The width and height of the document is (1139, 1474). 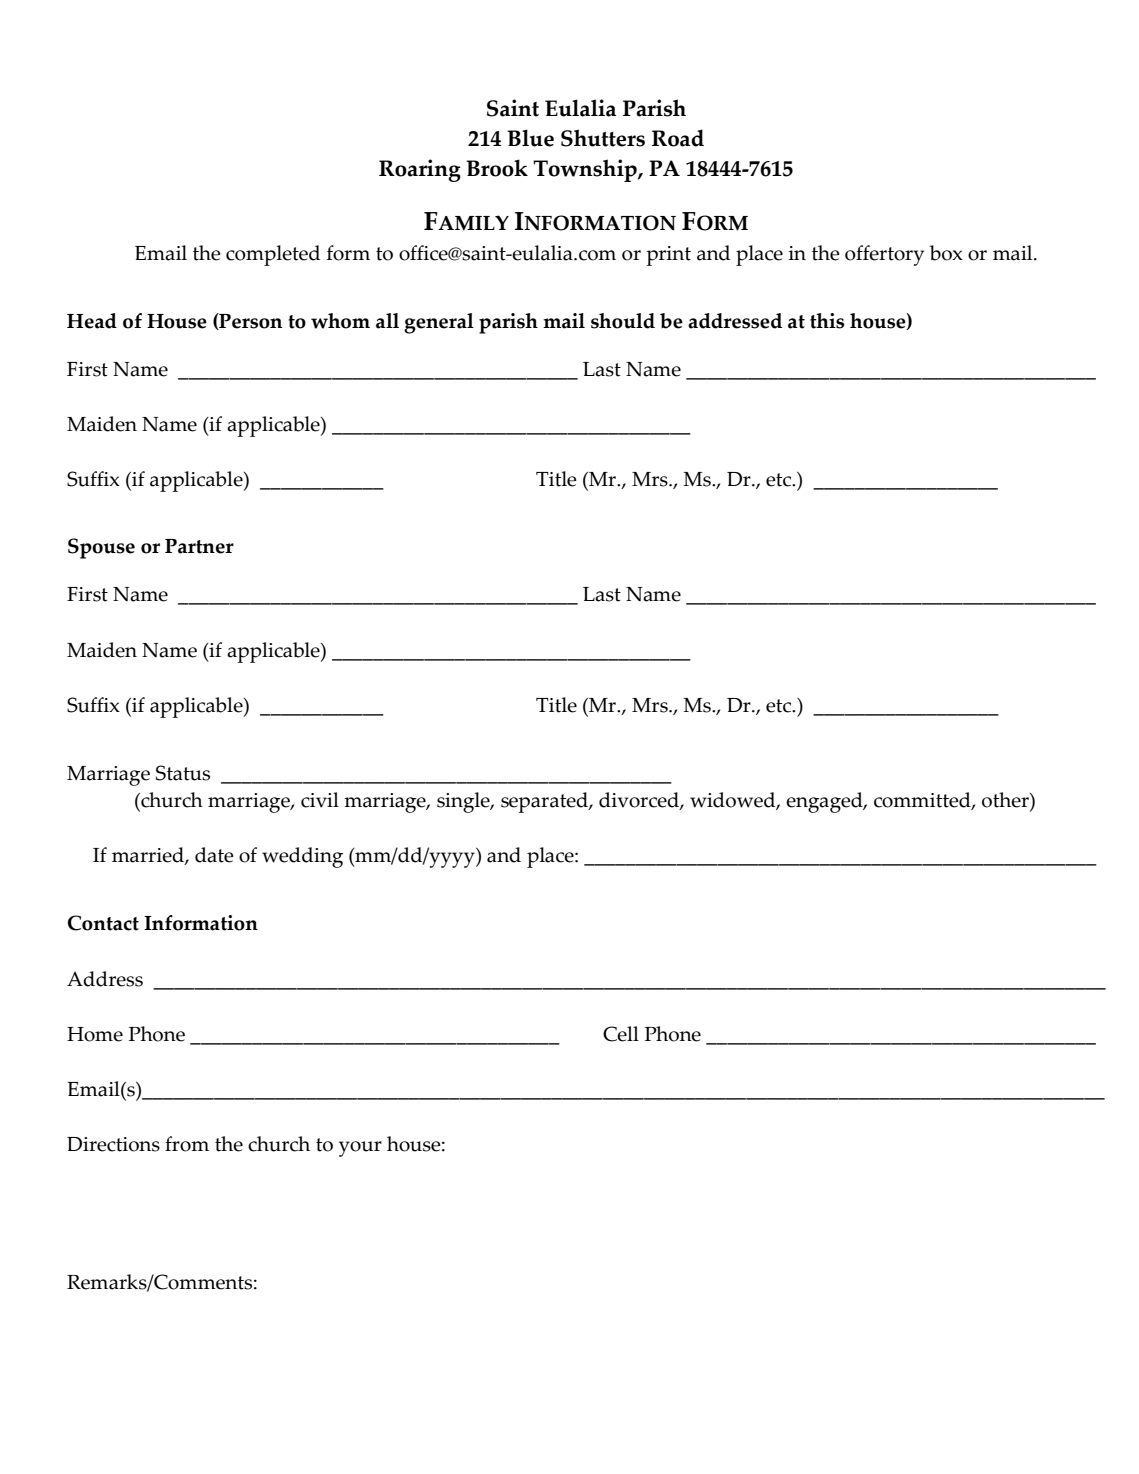 What do you see at coordinates (640, 801) in the document?
I see `divorced` at bounding box center [640, 801].
